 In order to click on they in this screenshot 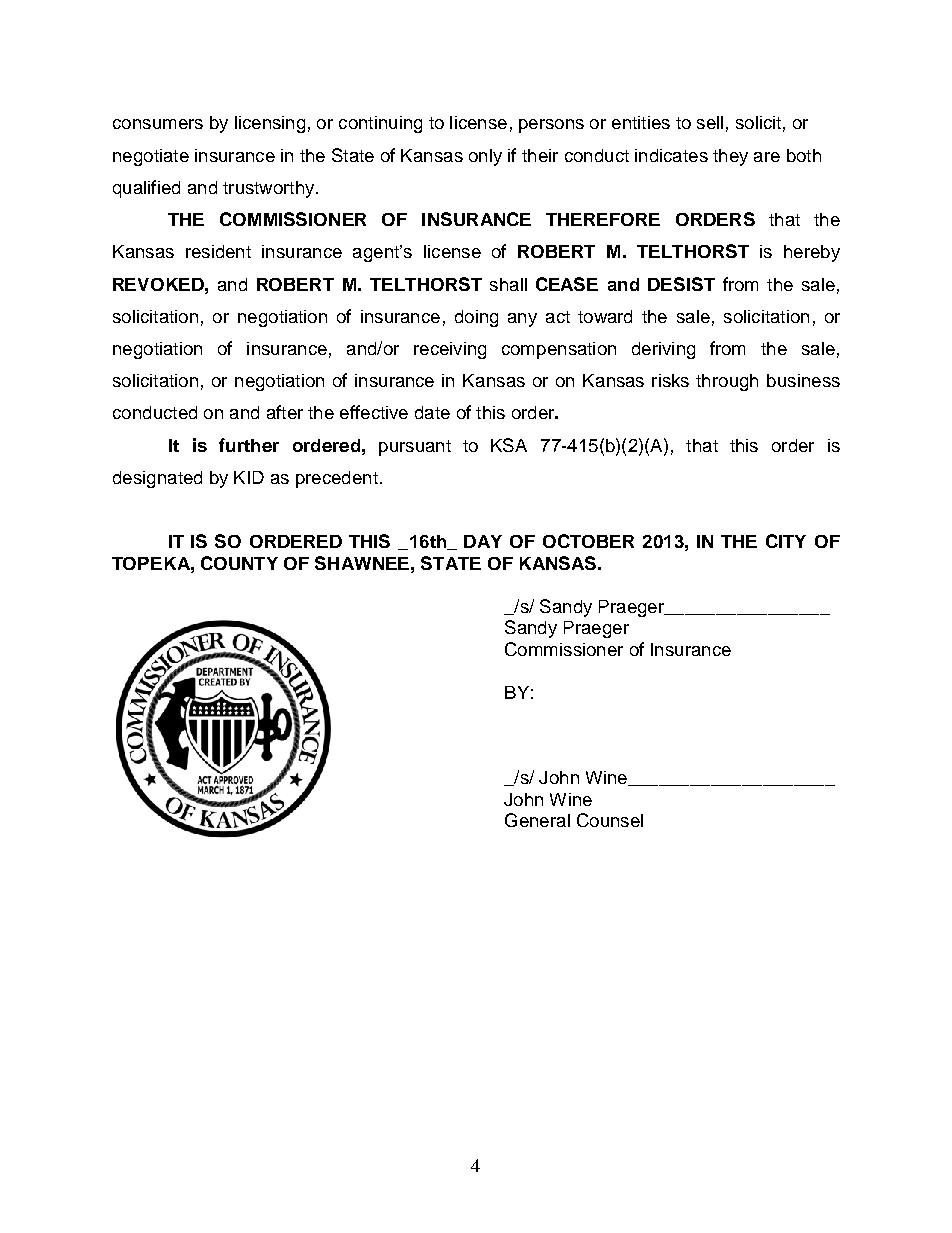, I will do `click(730, 157)`.
